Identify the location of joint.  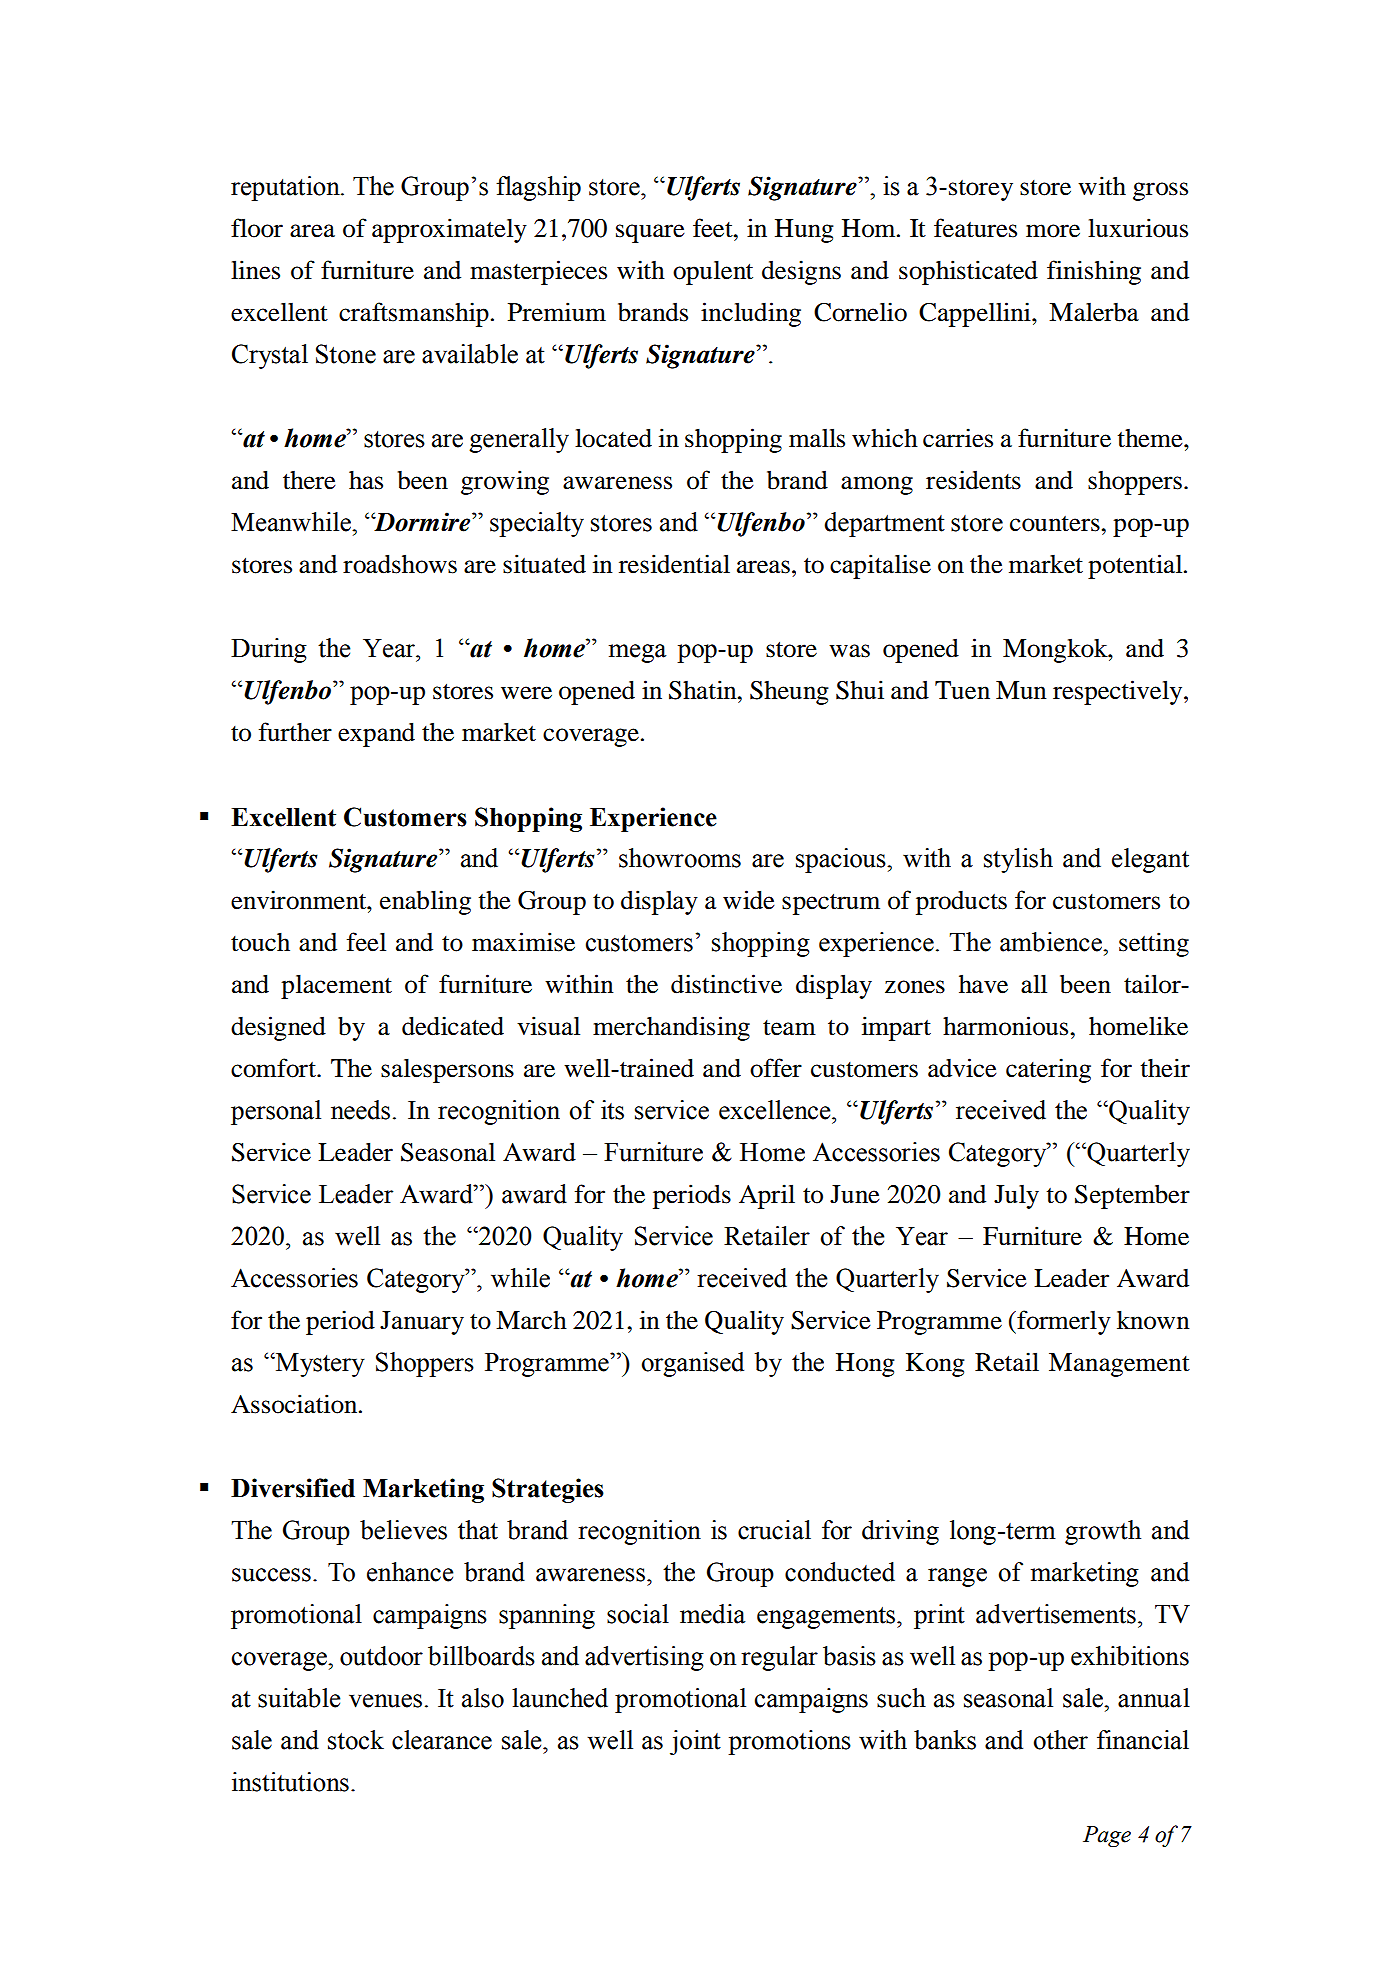
(695, 1742).
